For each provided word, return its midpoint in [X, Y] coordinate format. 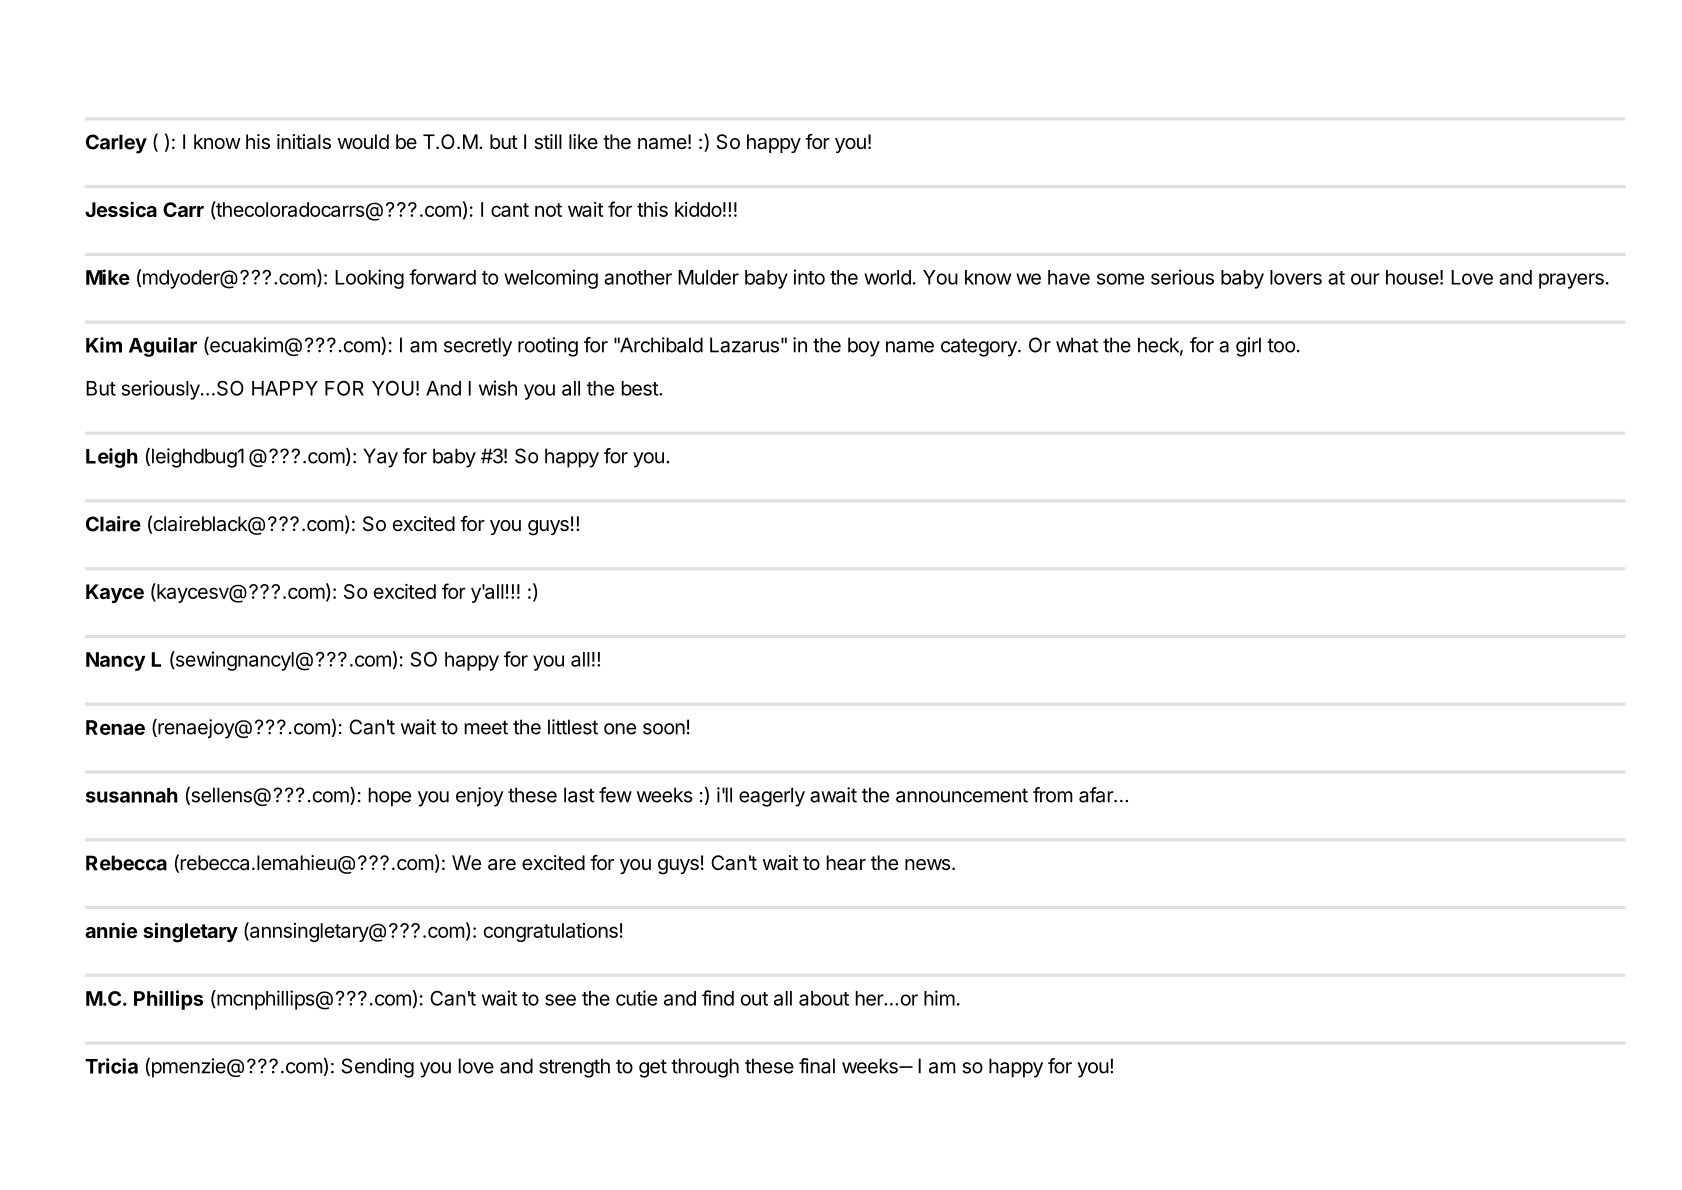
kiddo [698, 209]
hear [846, 863]
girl [1248, 347]
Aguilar [163, 347]
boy [864, 347]
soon [664, 729]
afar [1097, 795]
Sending [378, 1068]
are [502, 865]
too [1281, 345]
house [1412, 277]
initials [304, 142]
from [1053, 795]
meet [486, 727]
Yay [380, 458]
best [640, 388]
